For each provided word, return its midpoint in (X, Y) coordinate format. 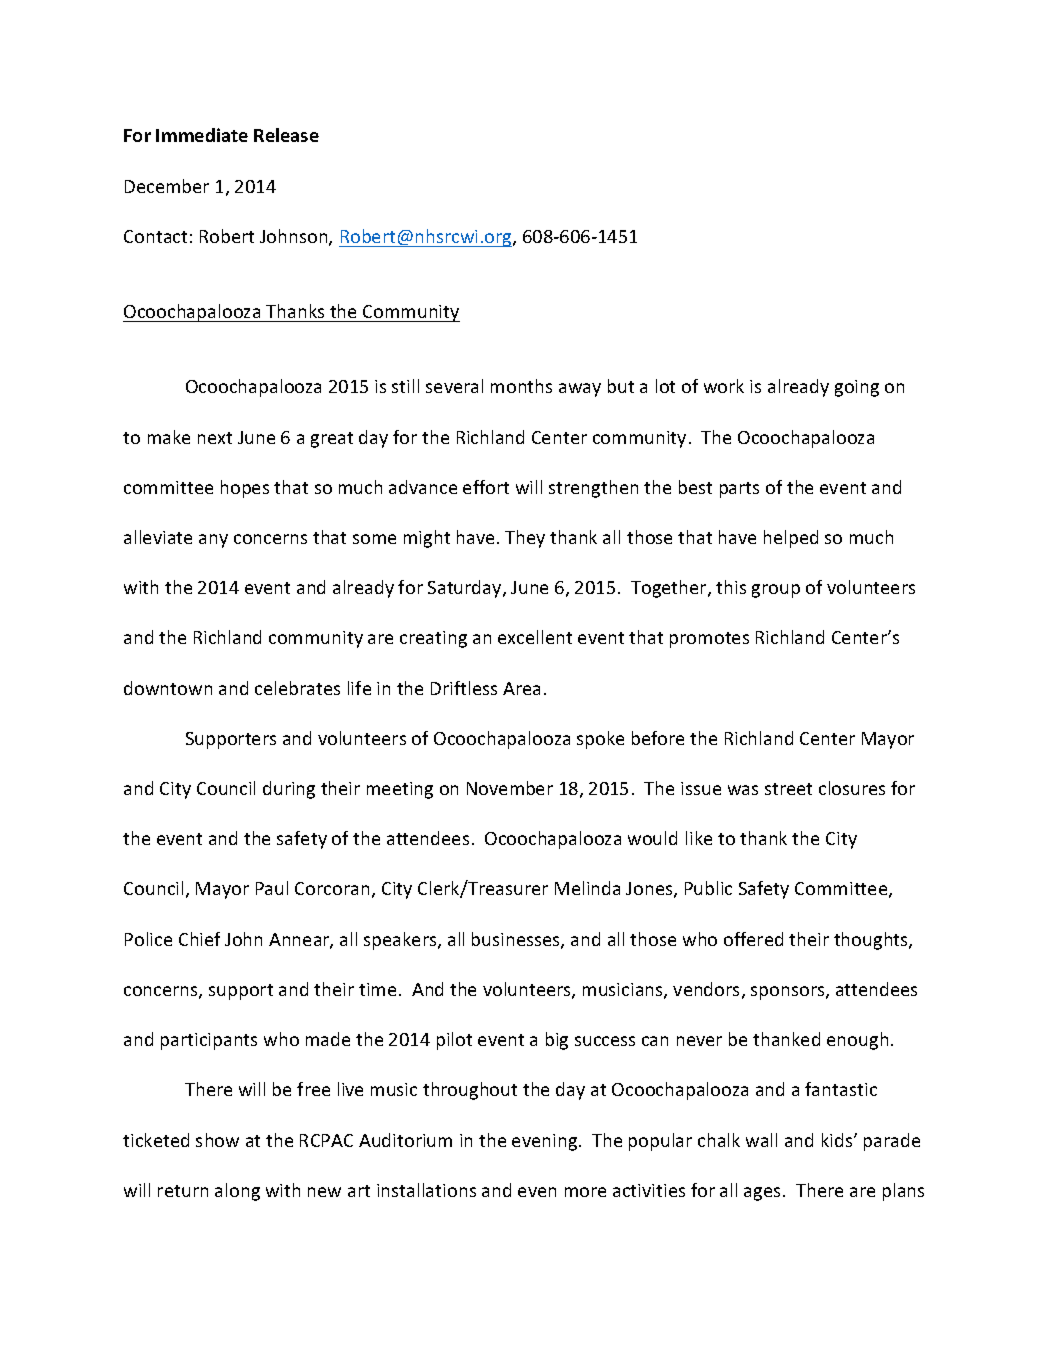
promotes (709, 640)
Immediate (202, 135)
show (217, 1140)
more (585, 1192)
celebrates (297, 688)
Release (286, 135)
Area (521, 688)
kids (838, 1140)
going (857, 388)
